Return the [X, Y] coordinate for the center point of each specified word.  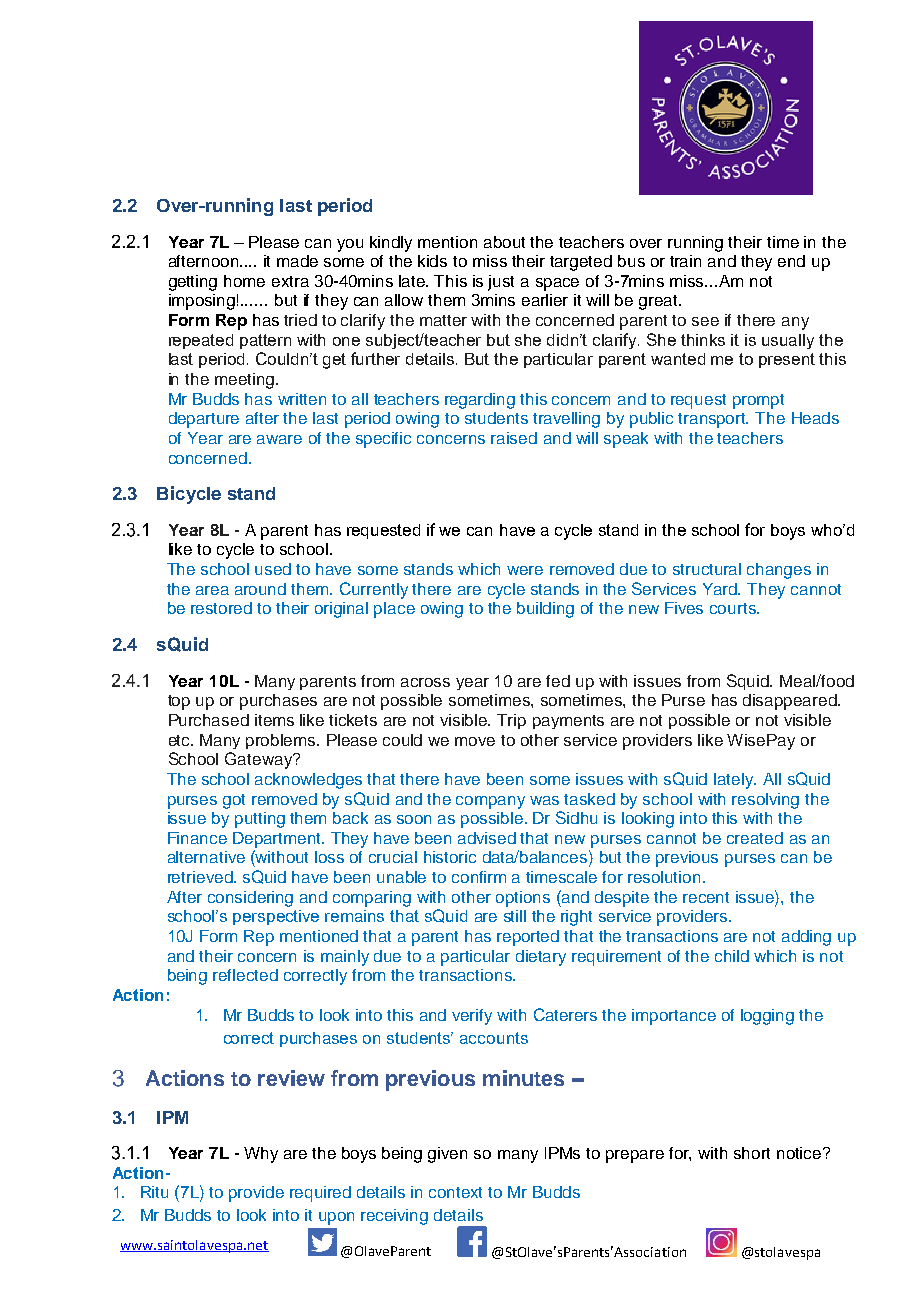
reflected [245, 975]
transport [713, 420]
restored [221, 608]
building [545, 610]
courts [734, 608]
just [501, 283]
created [755, 838]
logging [767, 1017]
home [244, 281]
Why [261, 1155]
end [791, 261]
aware [279, 439]
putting [260, 820]
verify [472, 1017]
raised [514, 438]
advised [487, 838]
